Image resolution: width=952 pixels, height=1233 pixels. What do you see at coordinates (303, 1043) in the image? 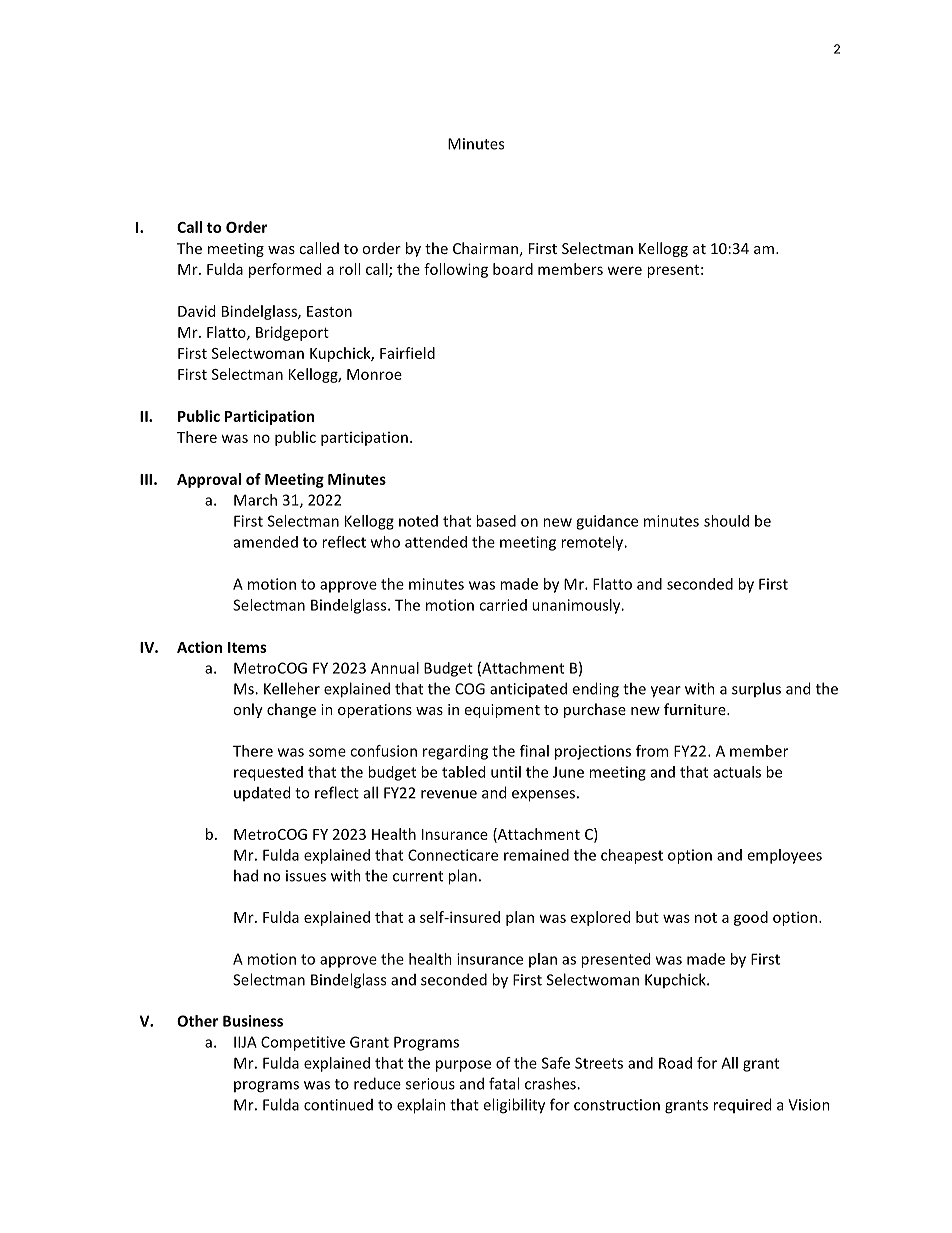
I see `Competitive` at bounding box center [303, 1043].
